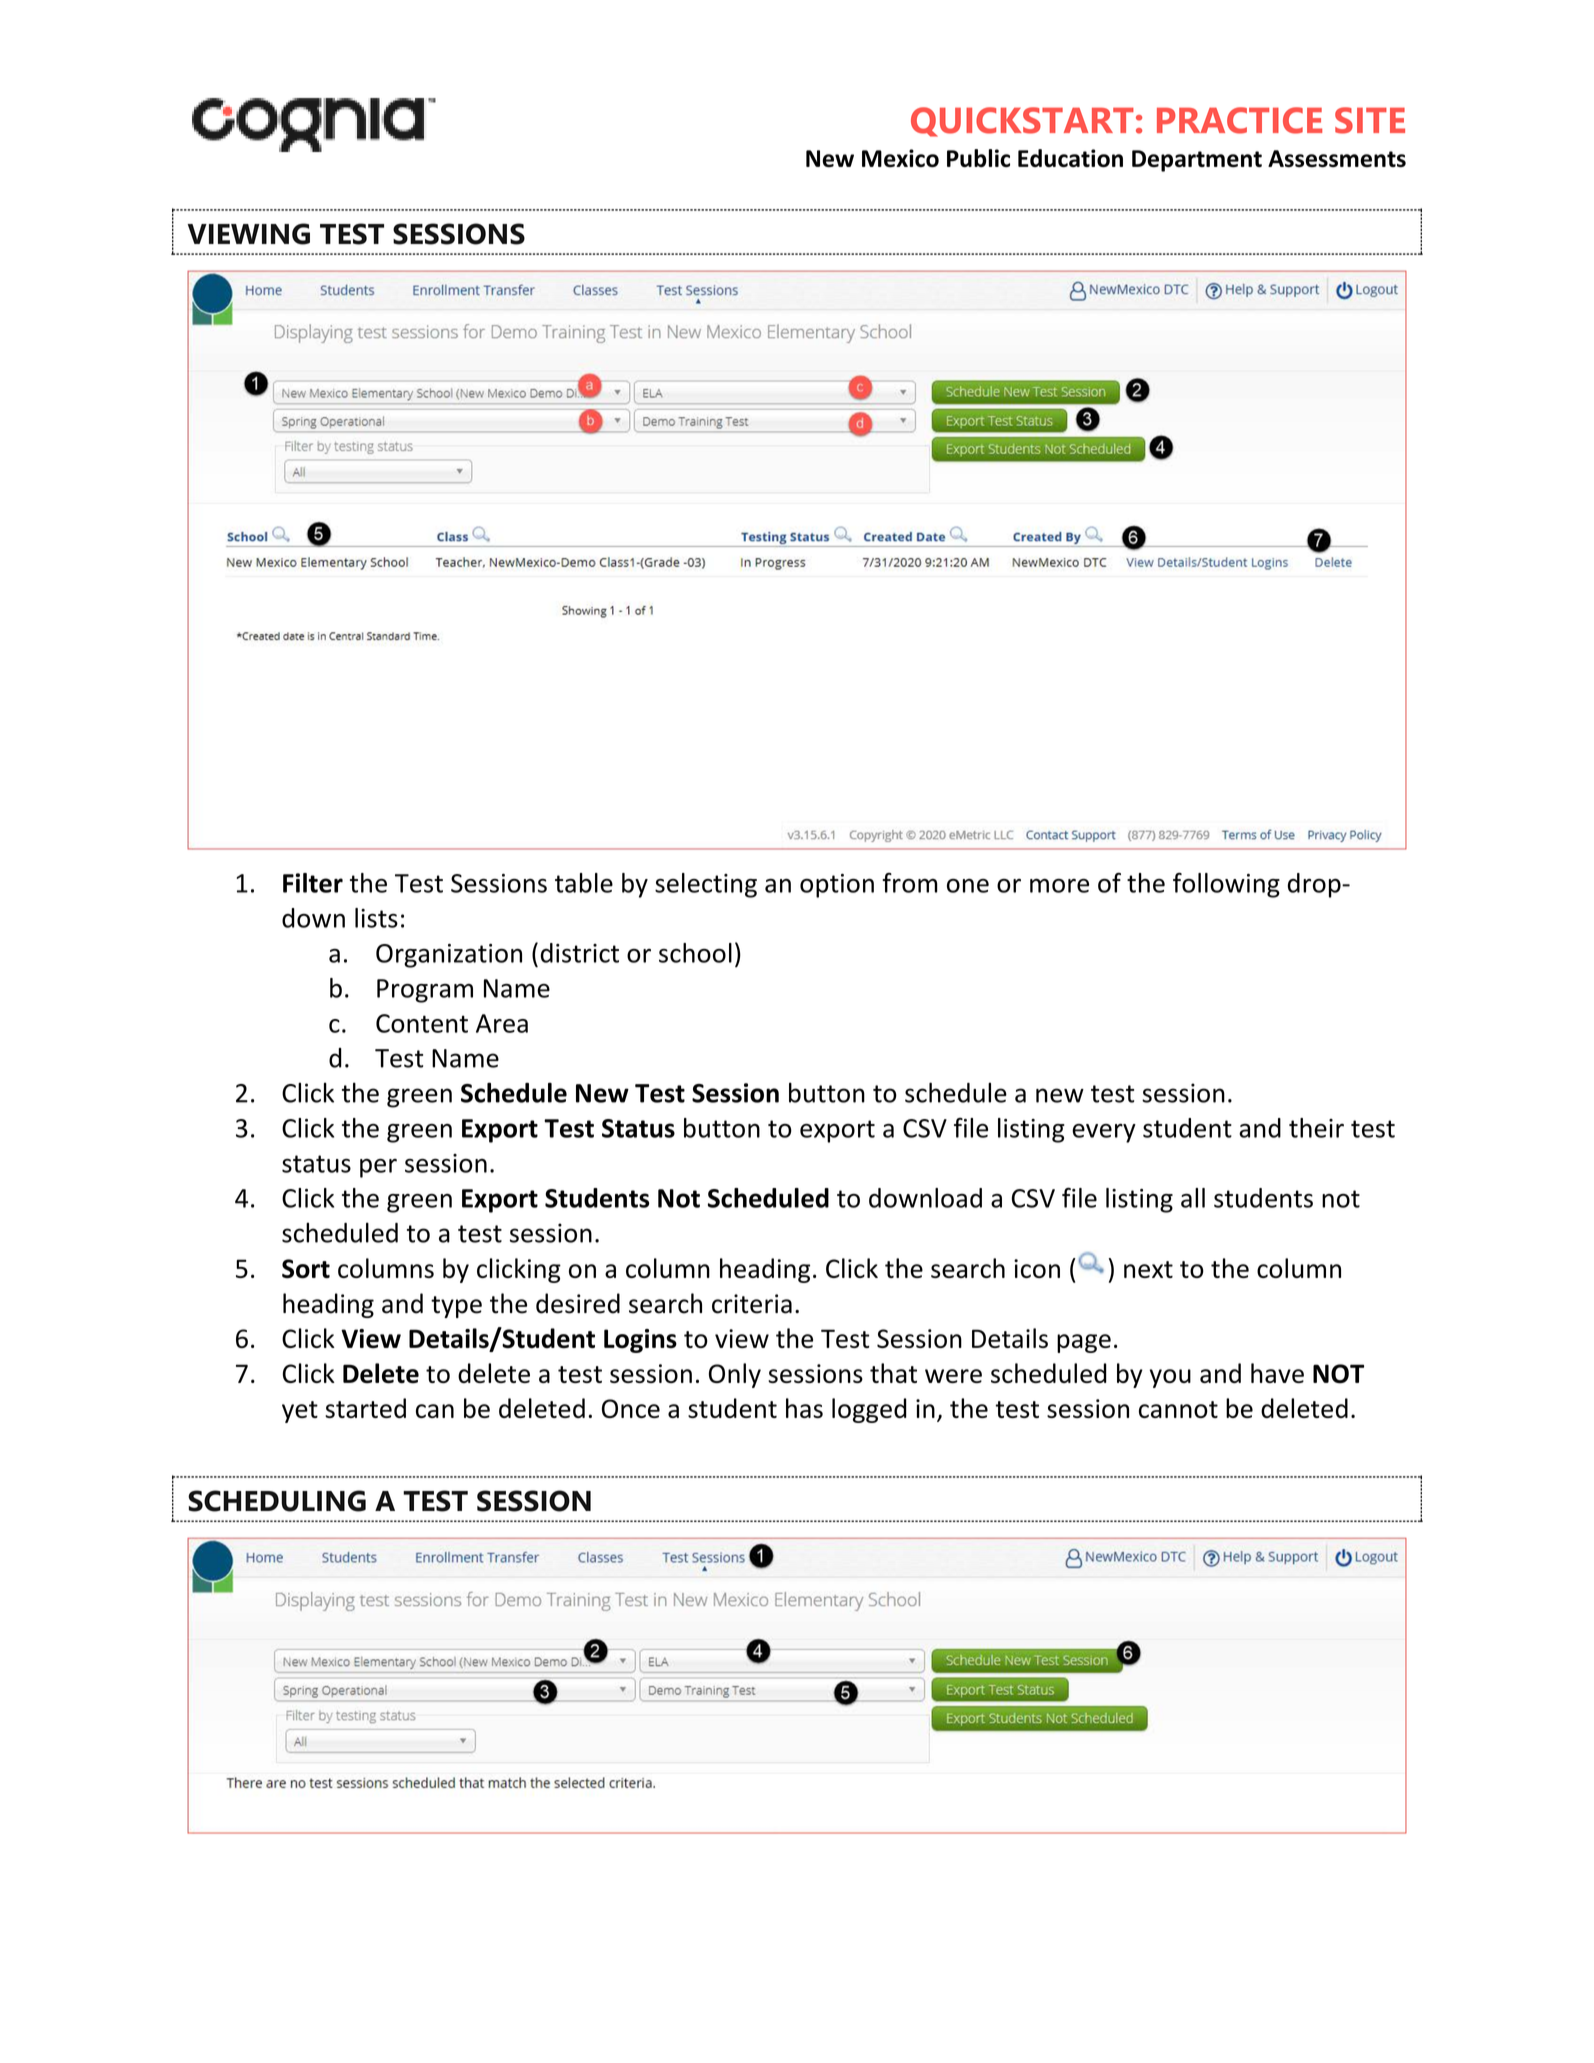 The image size is (1594, 2063). I want to click on option, so click(837, 886).
